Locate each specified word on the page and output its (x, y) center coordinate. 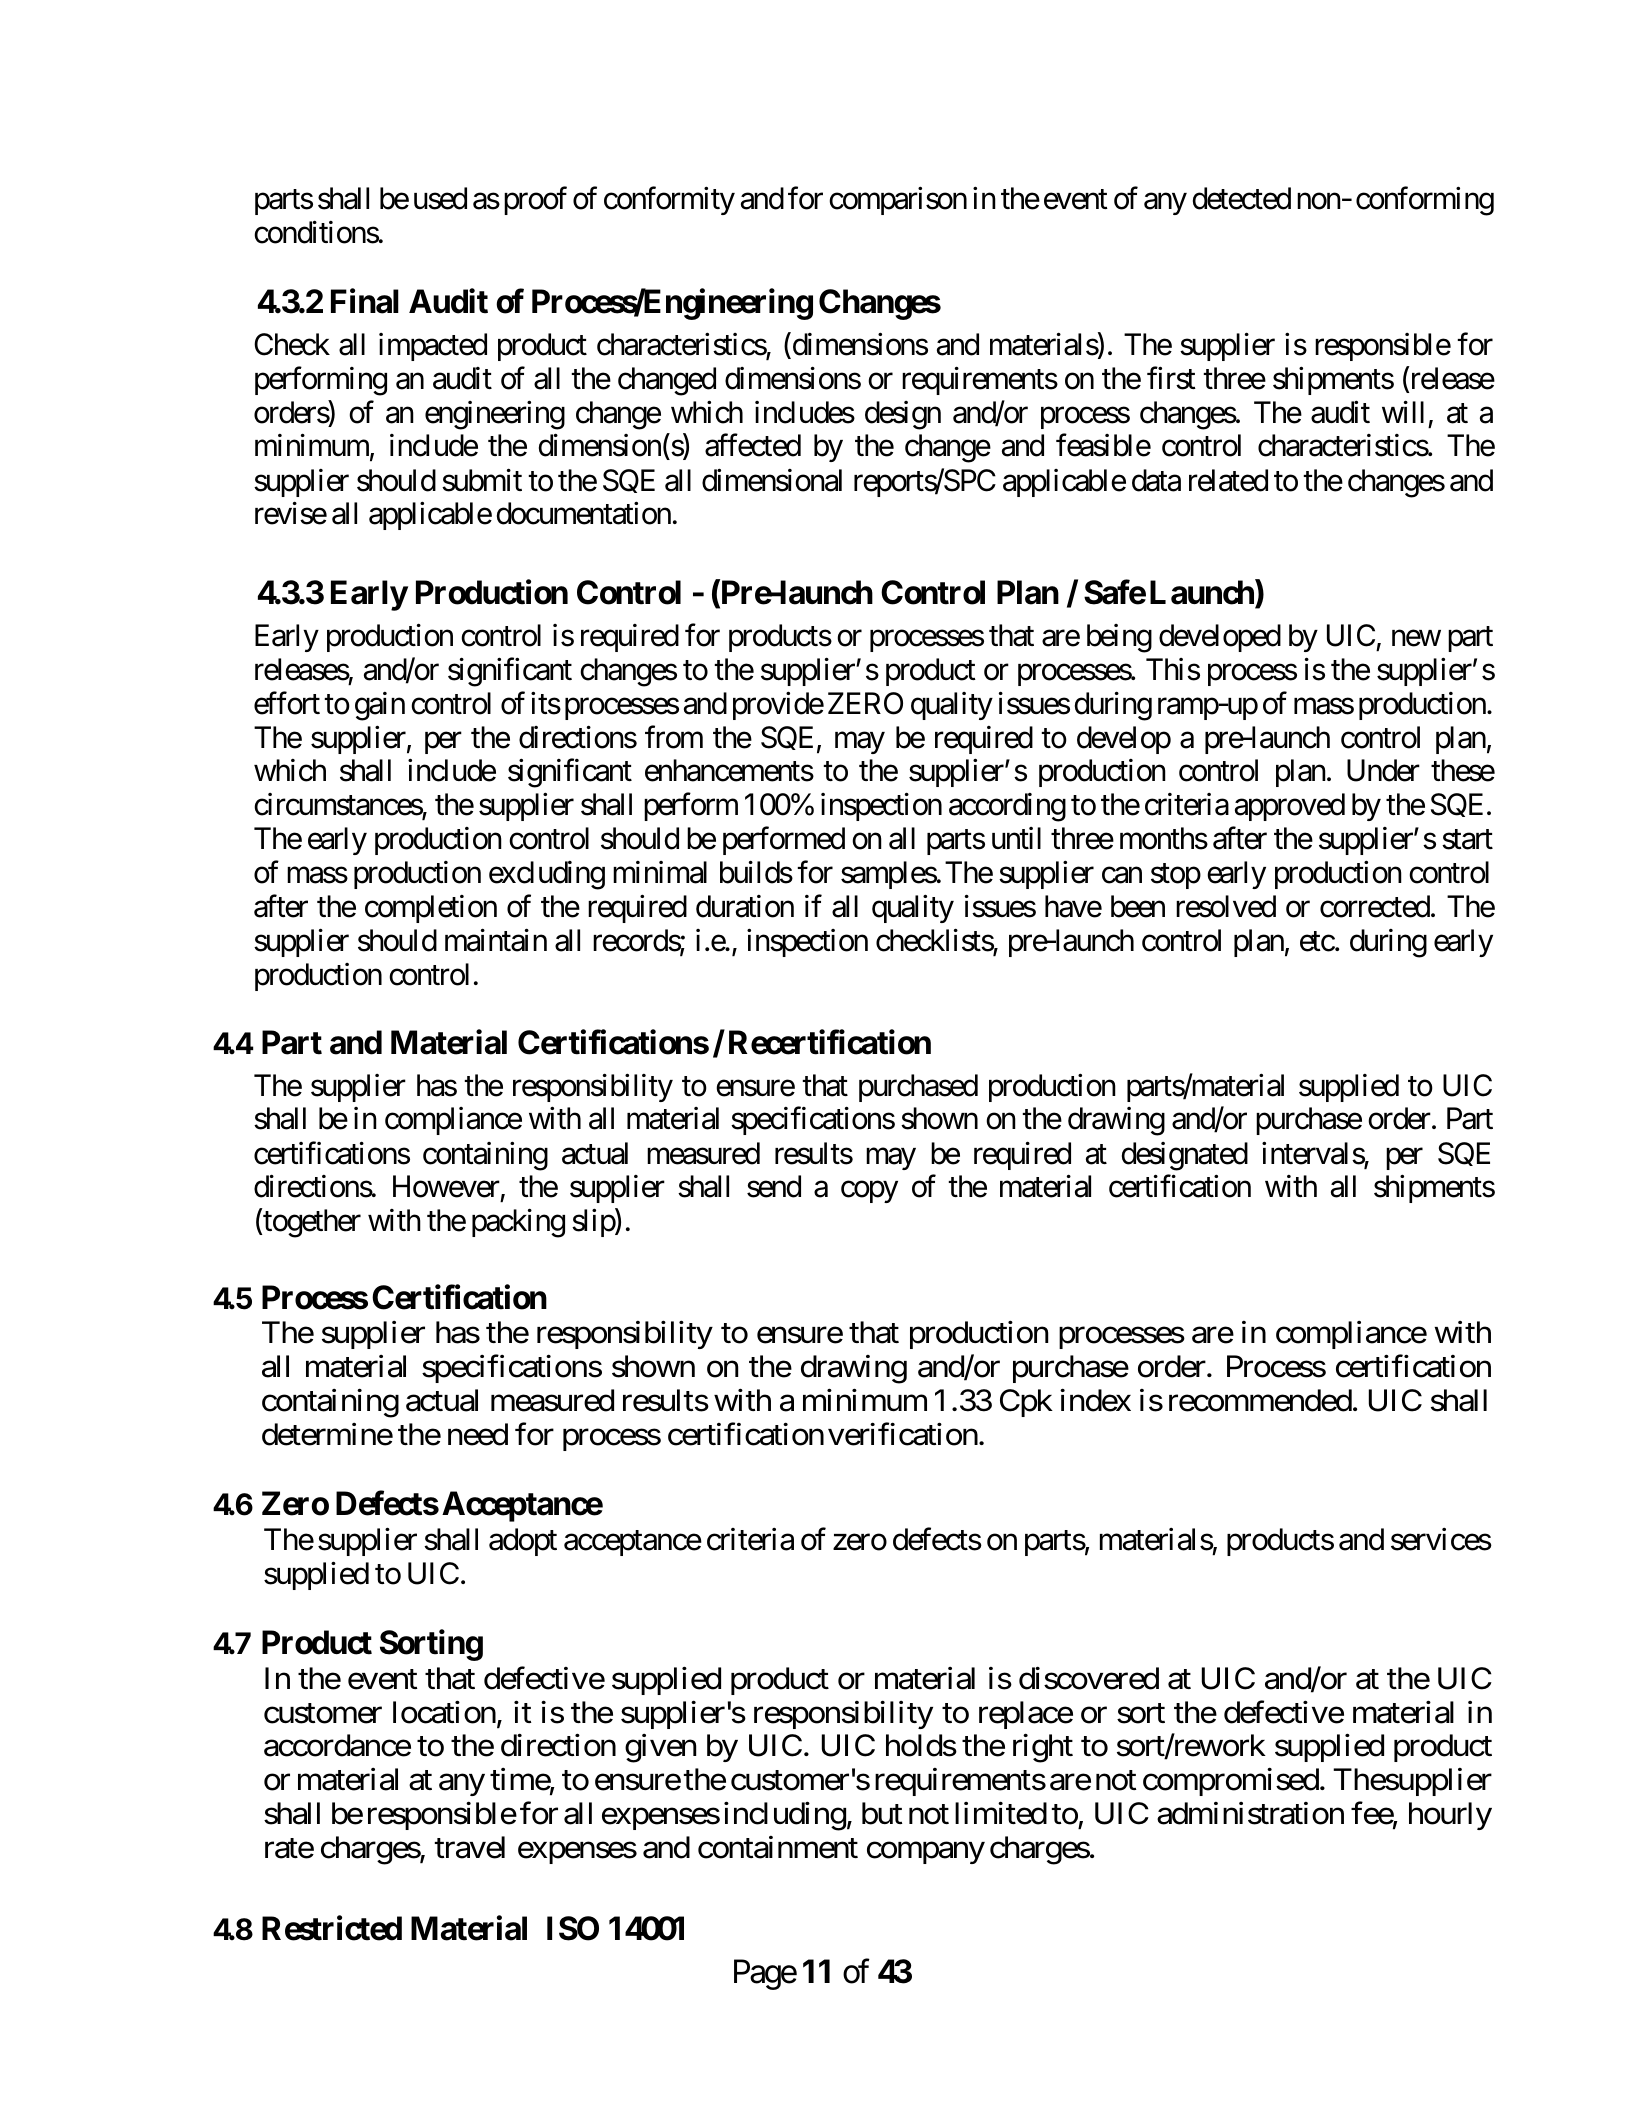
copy (869, 1192)
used (440, 198)
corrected (1375, 906)
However (446, 1187)
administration (1250, 1813)
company (926, 1853)
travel (470, 1847)
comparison (898, 201)
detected (1242, 198)
